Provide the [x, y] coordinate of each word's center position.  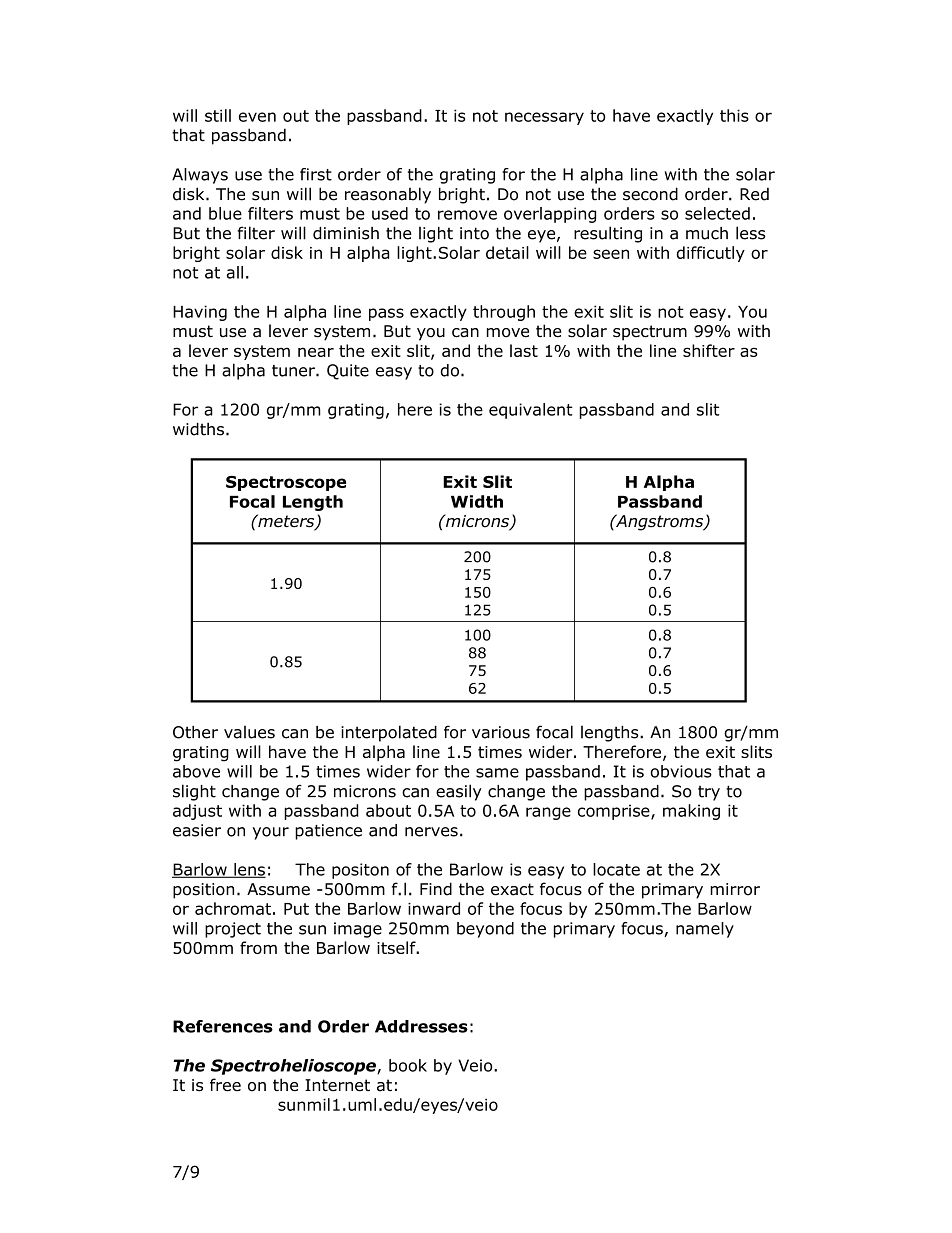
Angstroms [660, 522]
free [225, 1085]
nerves [431, 832]
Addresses [421, 1026]
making [691, 812]
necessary [544, 118]
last [524, 350]
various [501, 732]
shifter [709, 350]
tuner [294, 371]
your [271, 833]
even [257, 117]
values [249, 732]
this [734, 115]
